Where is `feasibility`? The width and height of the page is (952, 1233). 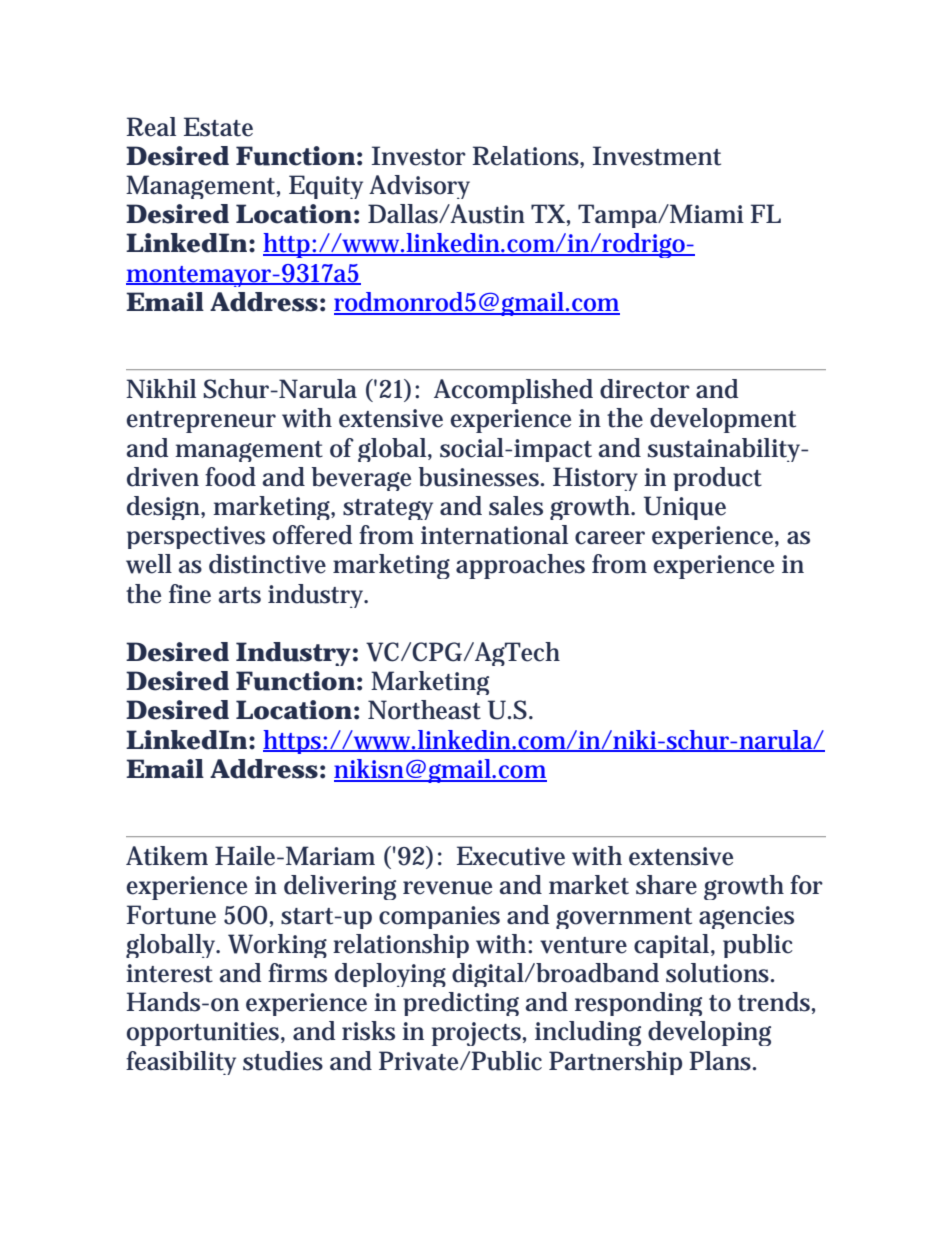
feasibility is located at coordinates (181, 1063).
